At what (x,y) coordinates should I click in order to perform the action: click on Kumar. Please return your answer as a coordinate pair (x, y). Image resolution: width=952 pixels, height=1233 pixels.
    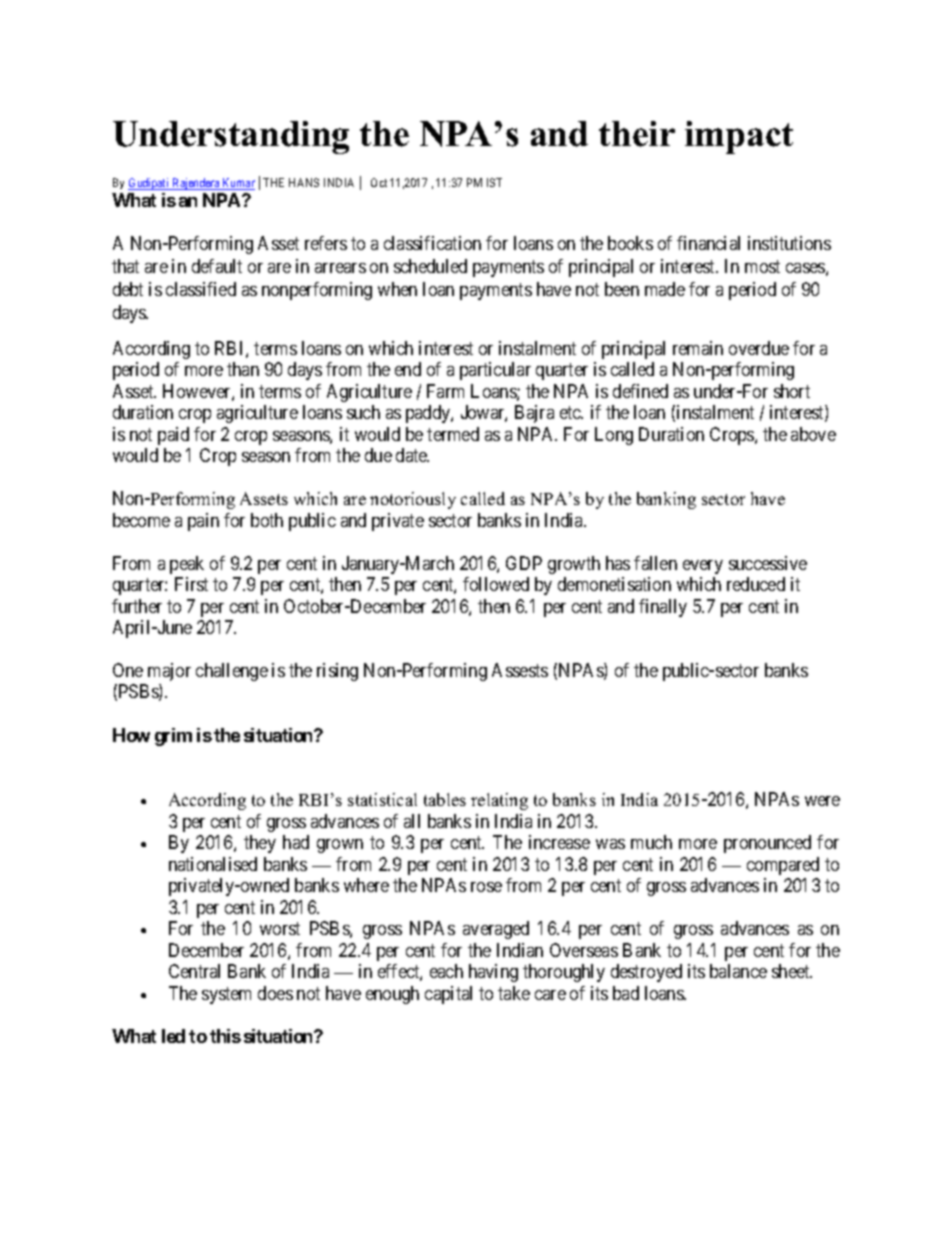
    Looking at the image, I should click on (238, 184).
